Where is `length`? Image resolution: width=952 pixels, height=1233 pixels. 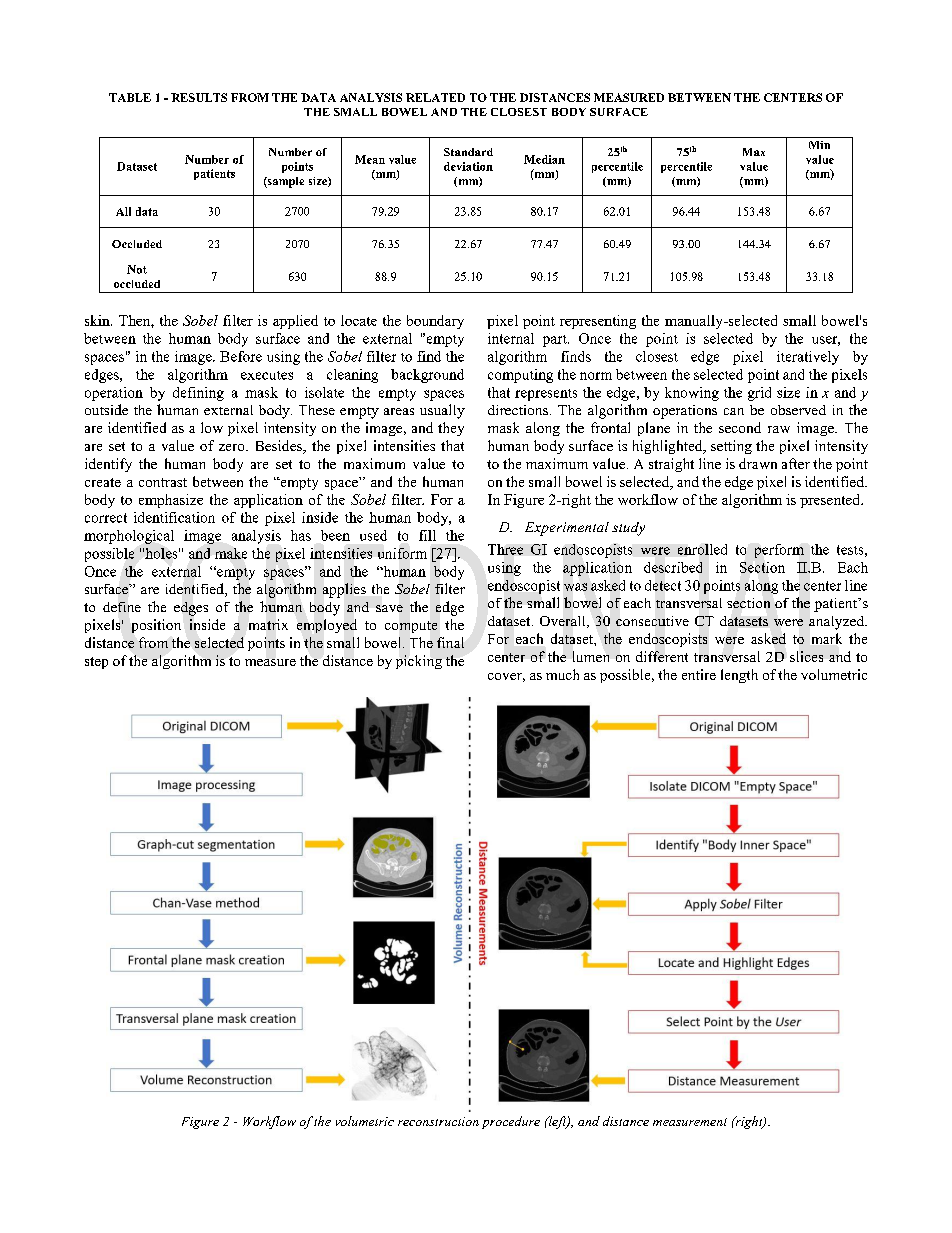 length is located at coordinates (739, 676).
